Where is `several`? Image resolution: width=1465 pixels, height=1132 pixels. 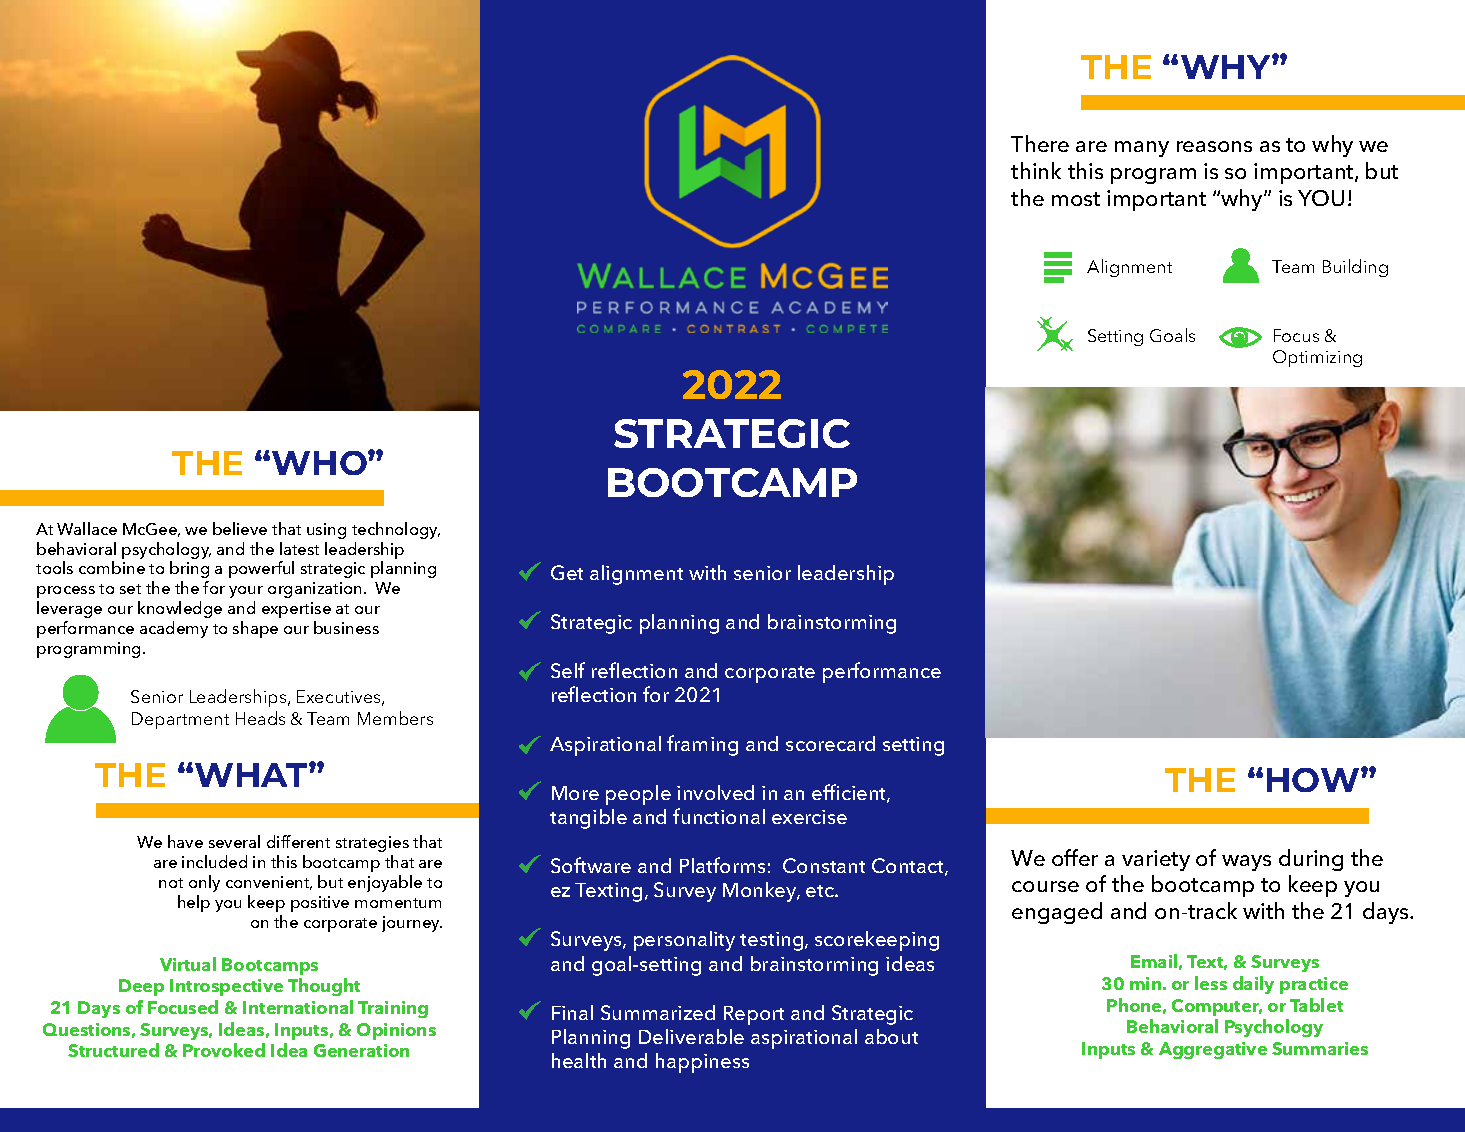
several is located at coordinates (234, 841).
